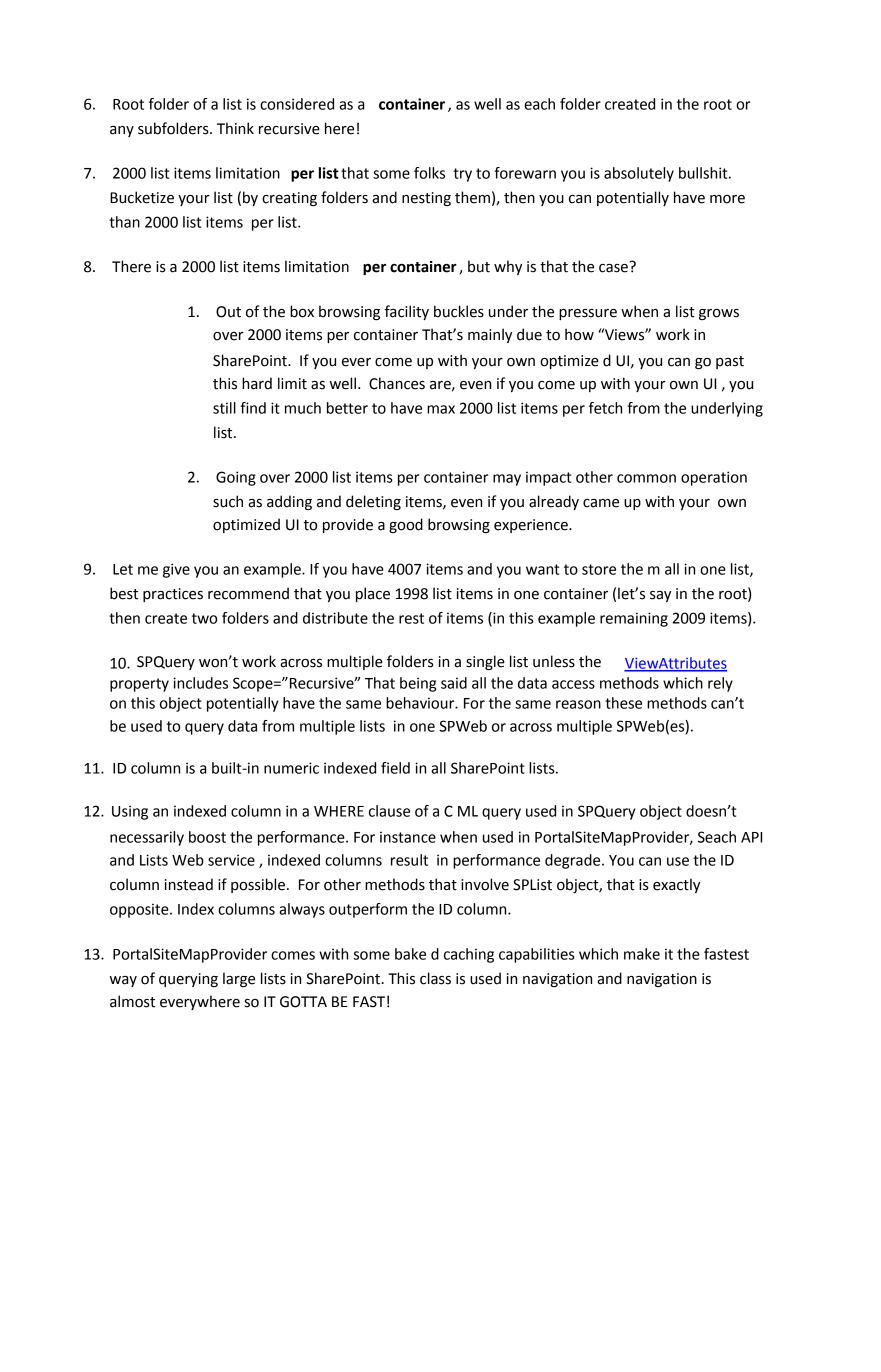  What do you see at coordinates (642, 954) in the screenshot?
I see `make` at bounding box center [642, 954].
